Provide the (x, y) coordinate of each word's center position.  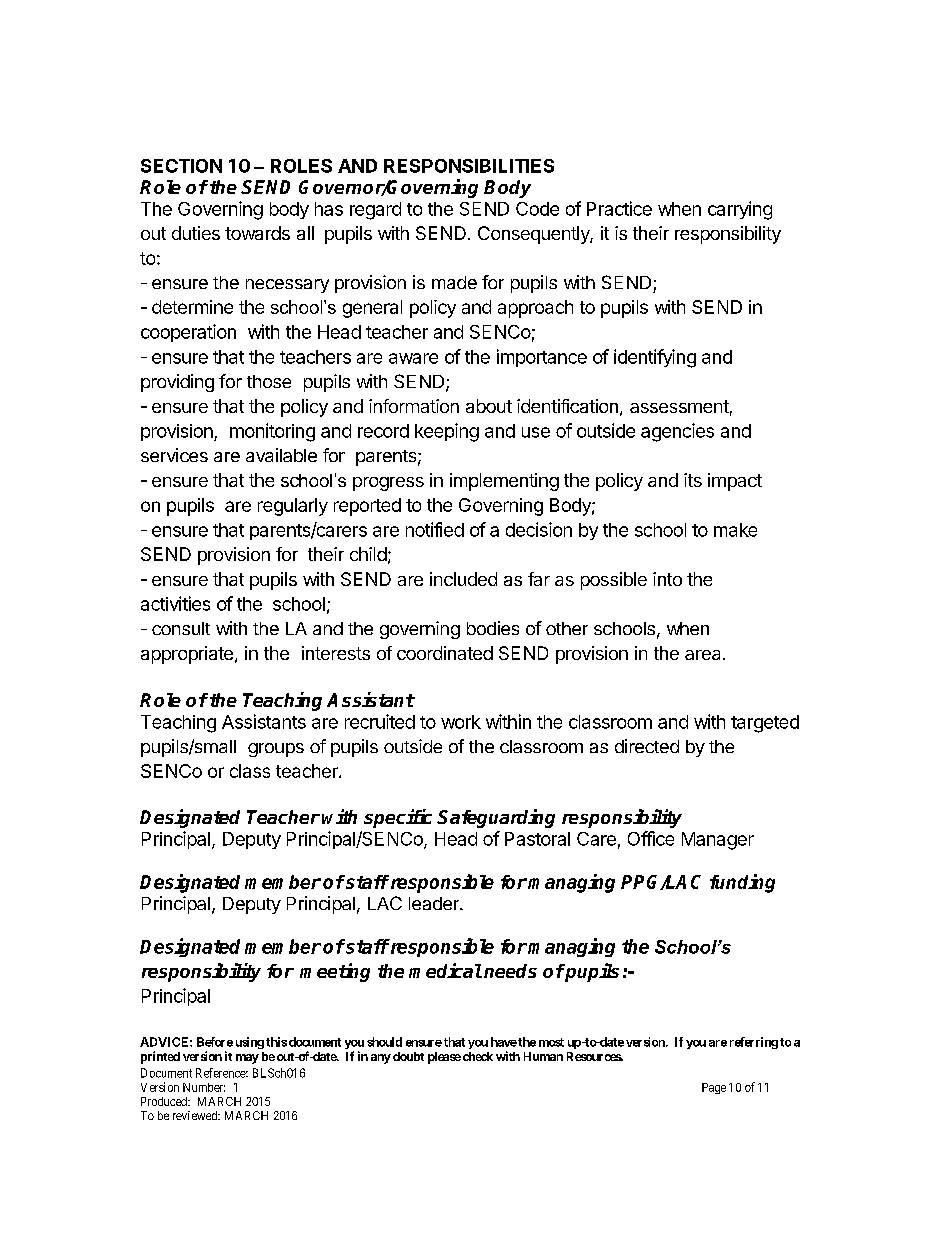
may (247, 1059)
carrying (740, 210)
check (478, 1056)
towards (257, 233)
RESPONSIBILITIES (469, 166)
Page (714, 1088)
